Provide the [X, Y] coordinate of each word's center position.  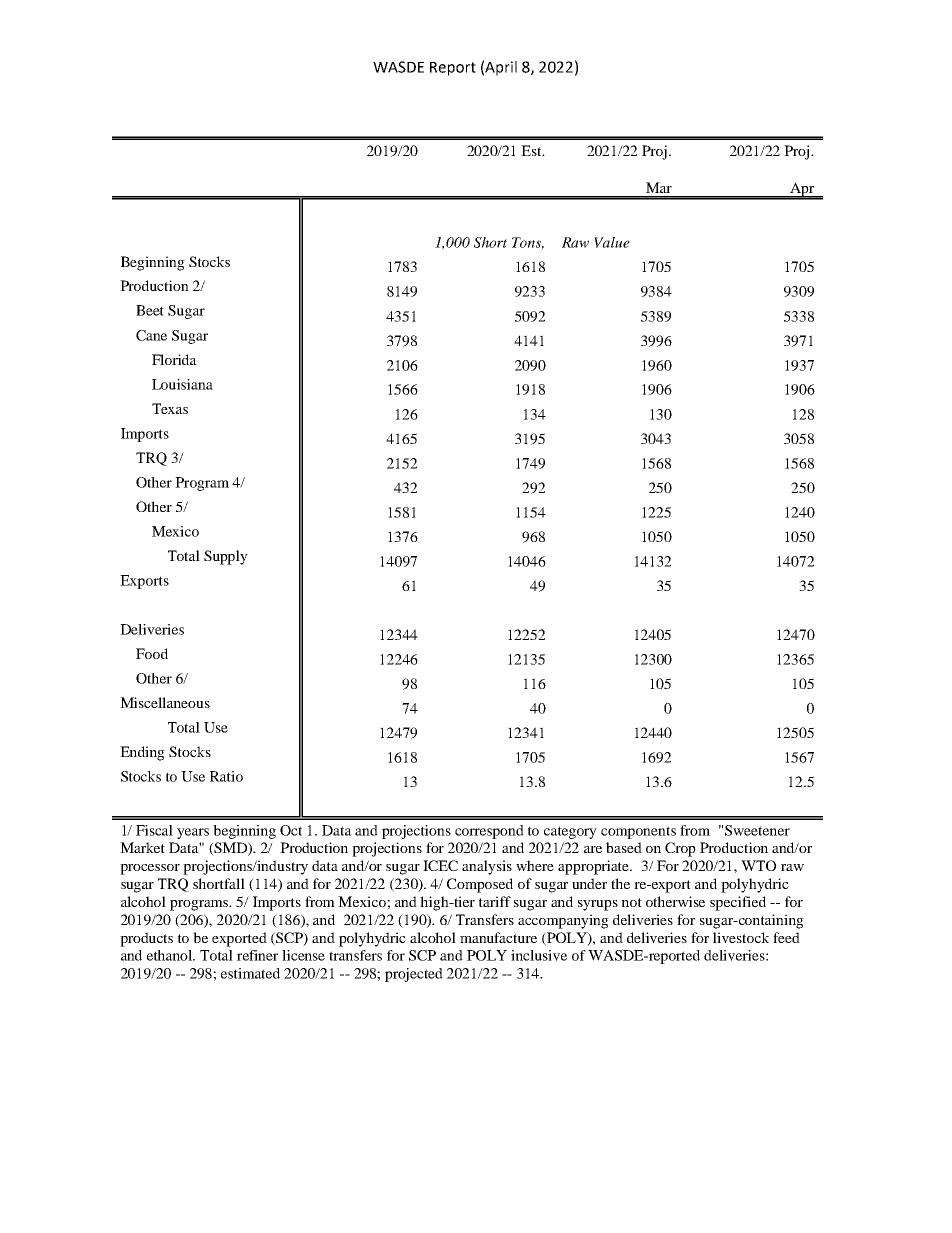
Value [612, 242]
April [501, 68]
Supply [226, 557]
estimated [250, 973]
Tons [528, 243]
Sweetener [757, 830]
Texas [170, 408]
